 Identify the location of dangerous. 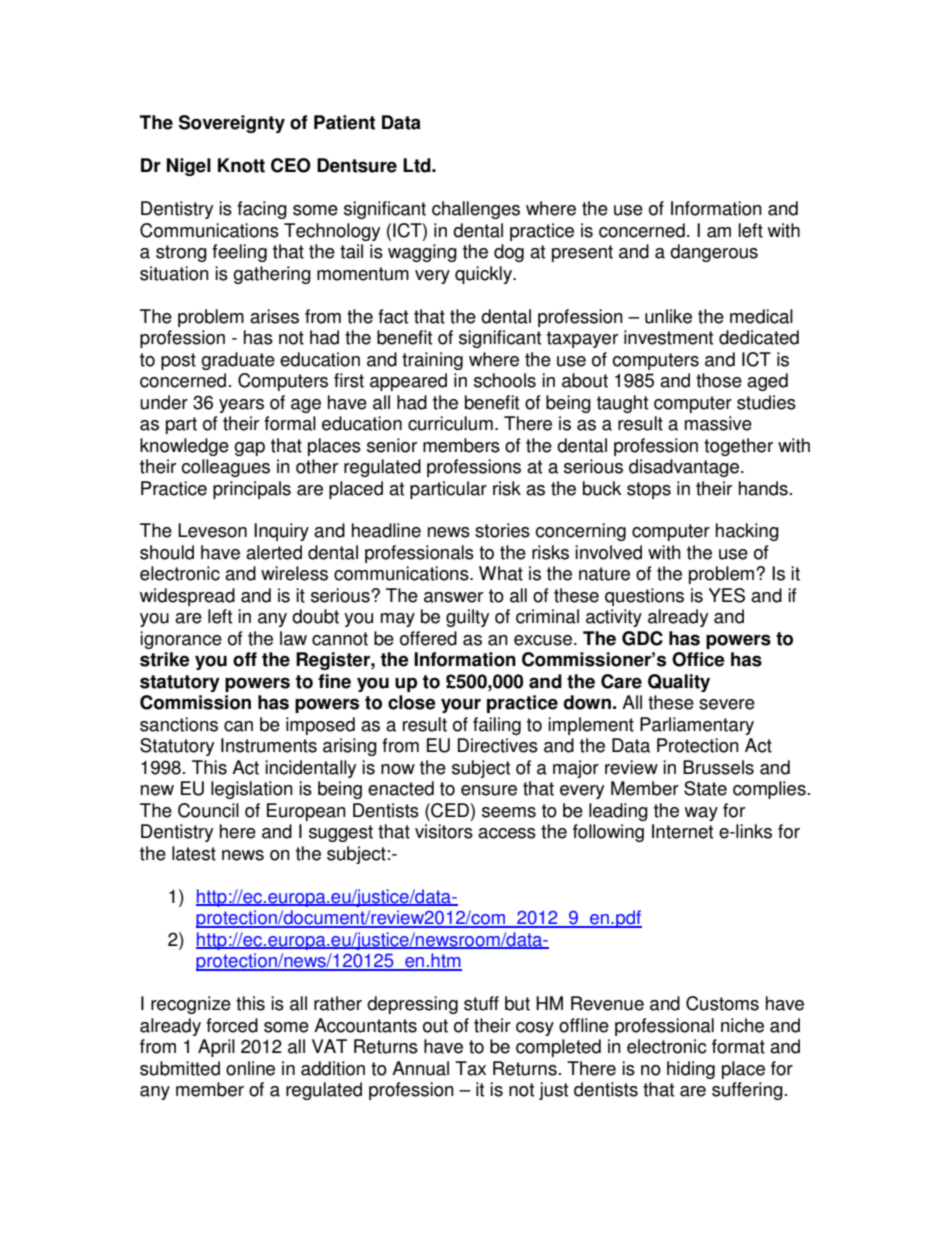
(714, 253).
